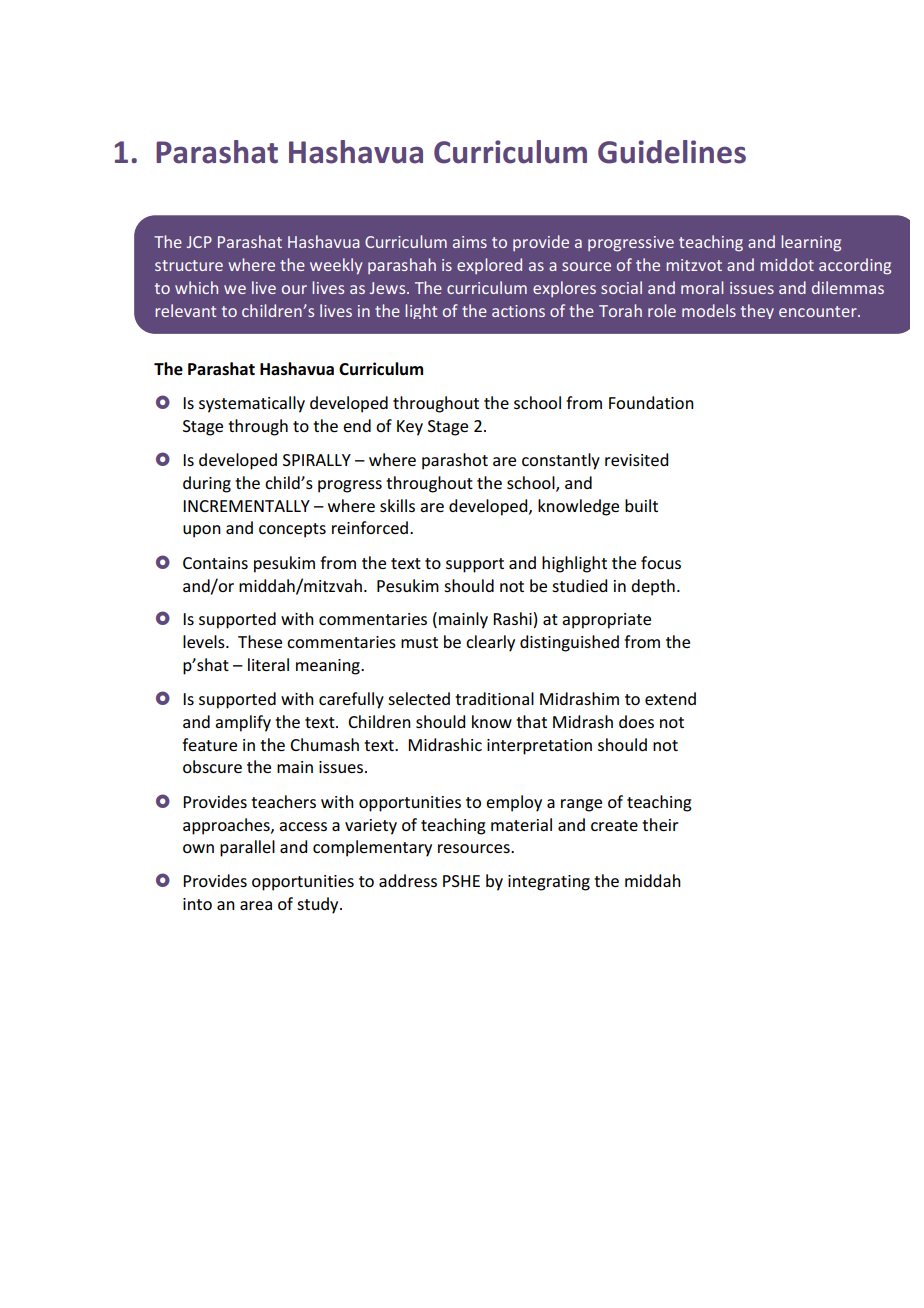 The width and height of the screenshot is (924, 1308). Describe the element at coordinates (651, 402) in the screenshot. I see `Foundation` at that location.
